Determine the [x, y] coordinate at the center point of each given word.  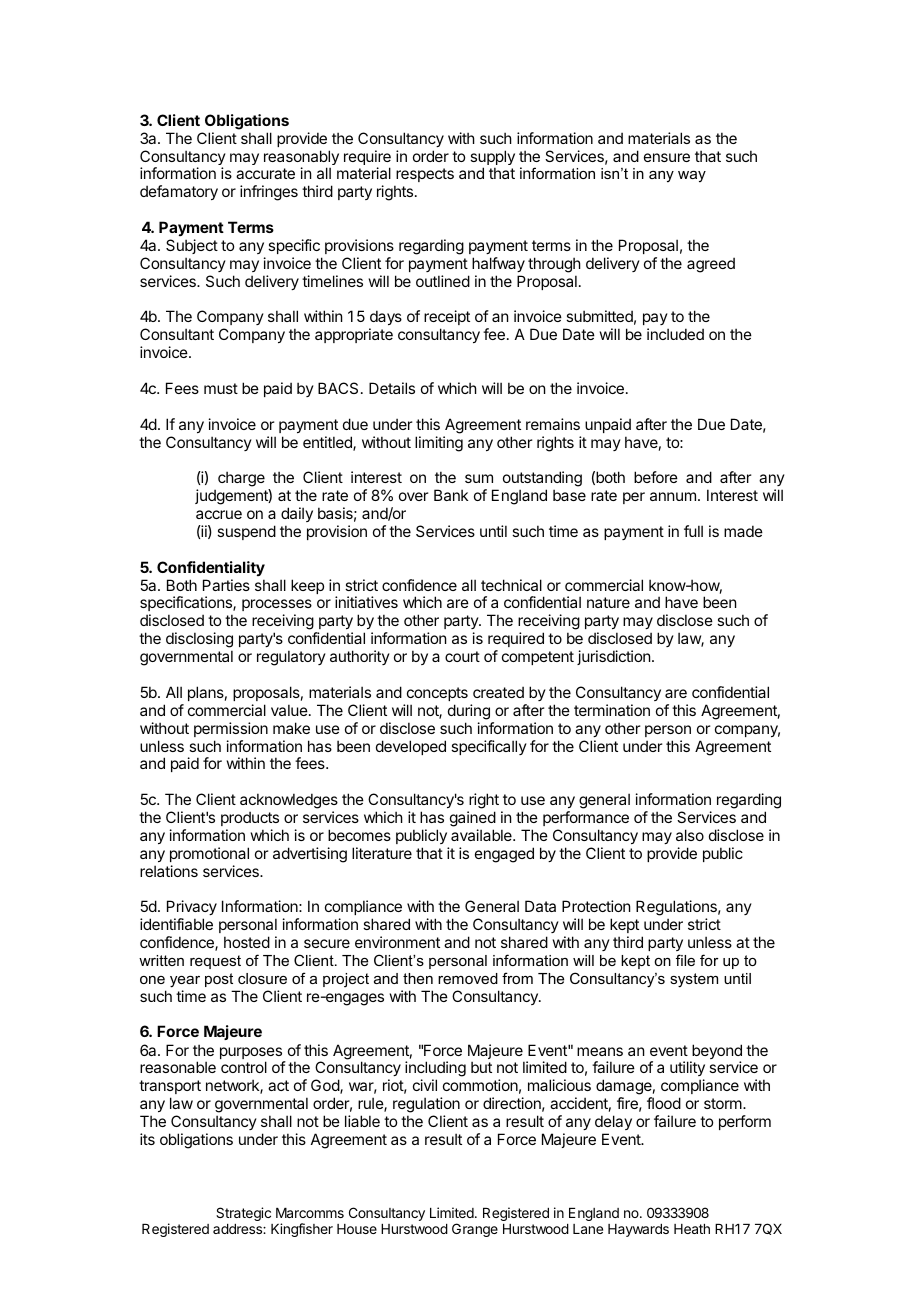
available [482, 835]
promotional [209, 854]
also [690, 835]
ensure [667, 157]
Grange [475, 1230]
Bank [451, 495]
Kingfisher [302, 1230]
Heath [692, 1229]
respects [424, 177]
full [693, 531]
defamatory [179, 192]
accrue [219, 514]
